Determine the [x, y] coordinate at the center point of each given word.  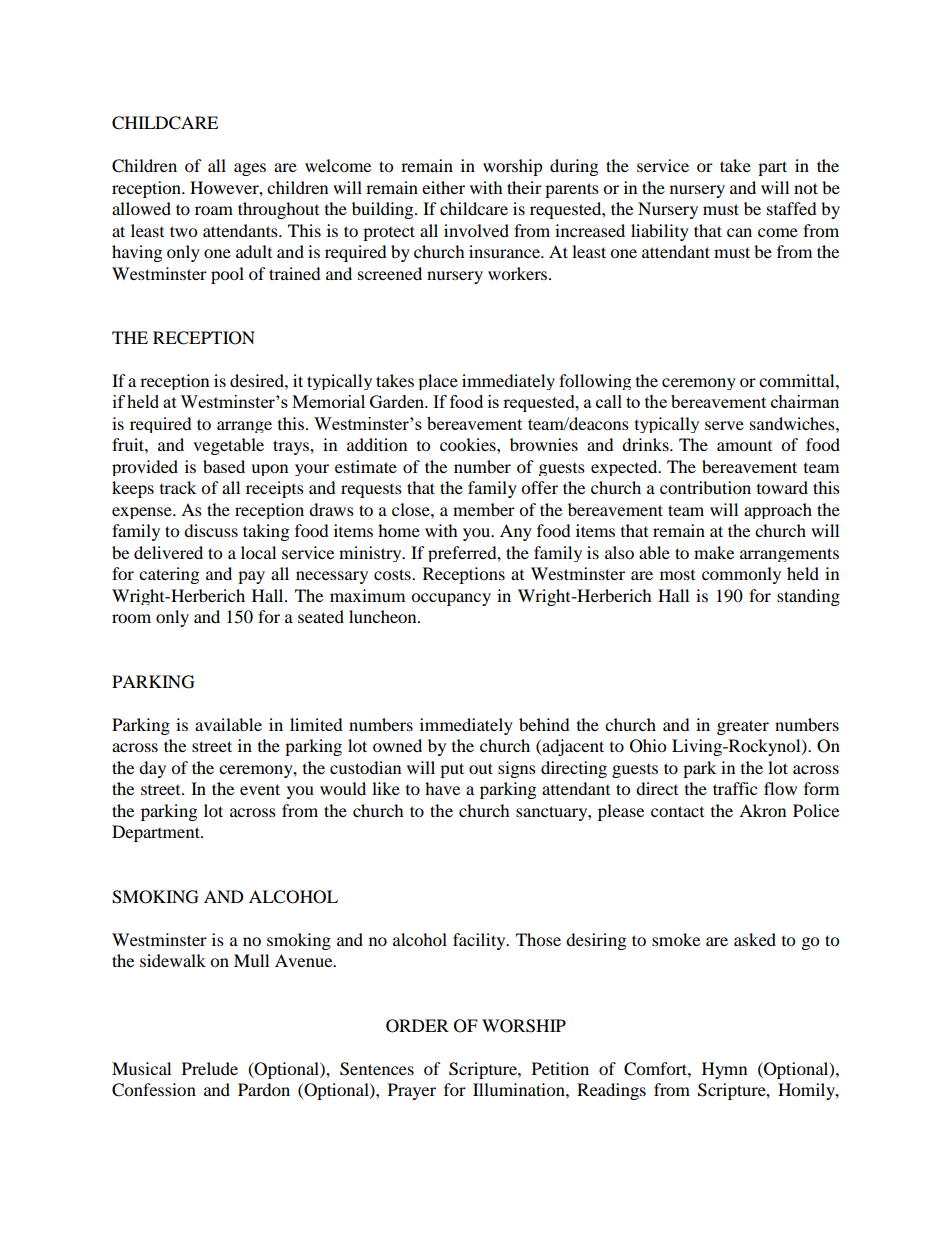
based [224, 466]
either [443, 187]
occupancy [451, 599]
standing [808, 597]
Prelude [210, 1068]
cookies [469, 444]
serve [724, 425]
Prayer [412, 1091]
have [442, 788]
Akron [762, 810]
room [131, 618]
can [739, 232]
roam [214, 210]
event [260, 789]
